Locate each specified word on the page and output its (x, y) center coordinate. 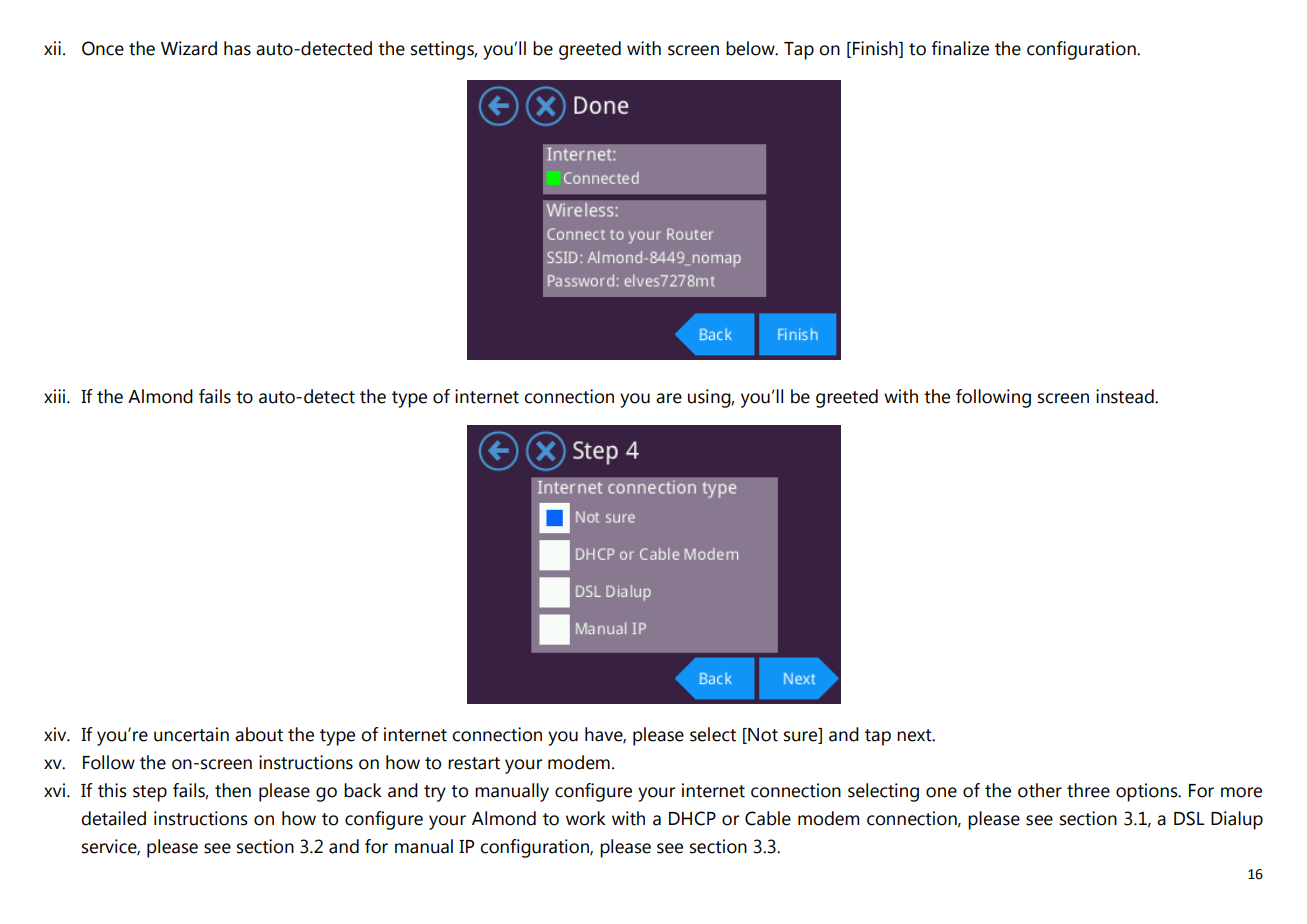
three (1088, 790)
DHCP (692, 818)
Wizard (189, 48)
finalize (960, 48)
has (237, 48)
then (233, 790)
